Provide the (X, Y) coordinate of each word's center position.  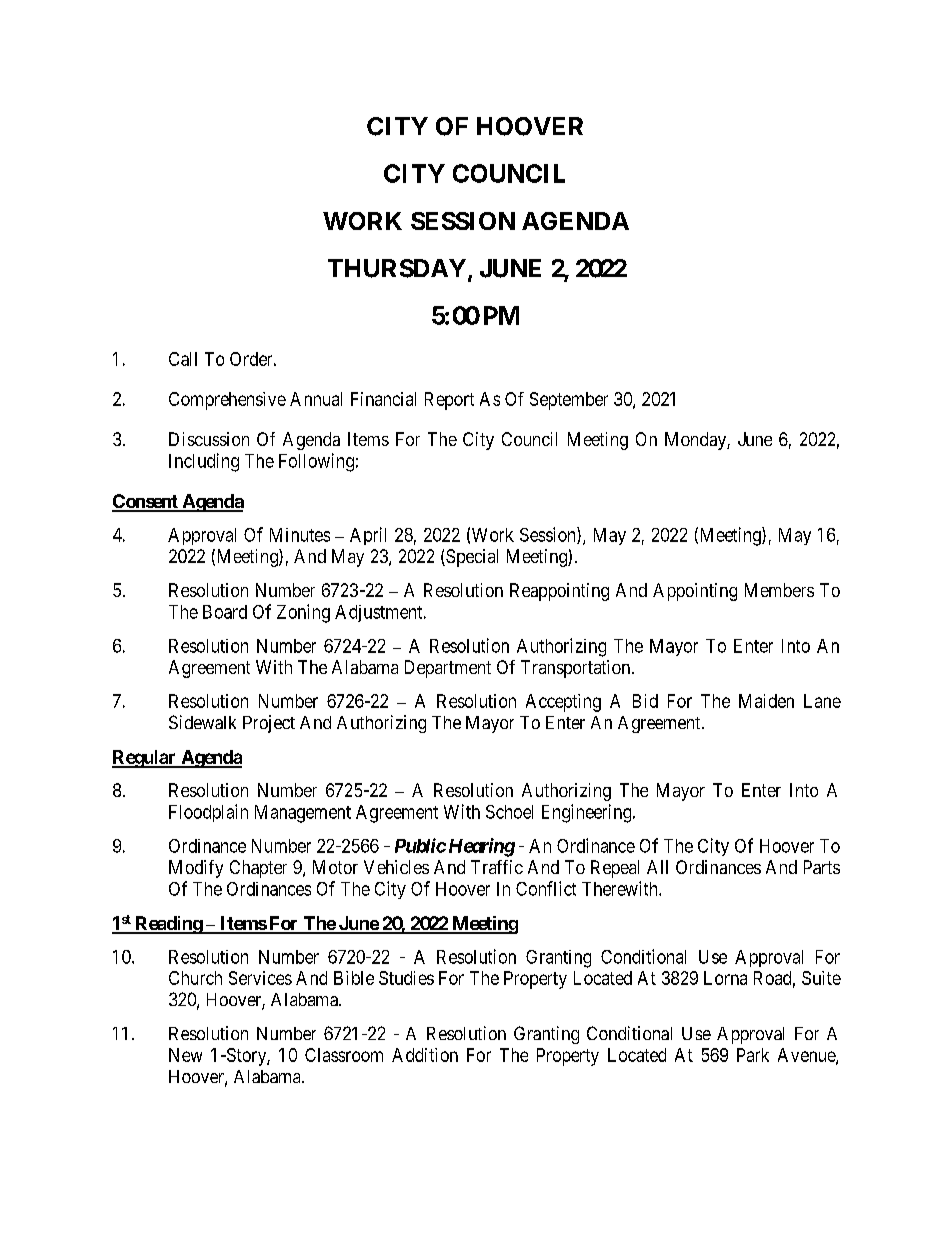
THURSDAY (397, 268)
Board (225, 612)
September (569, 401)
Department (448, 669)
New (185, 1055)
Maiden (766, 701)
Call (183, 359)
